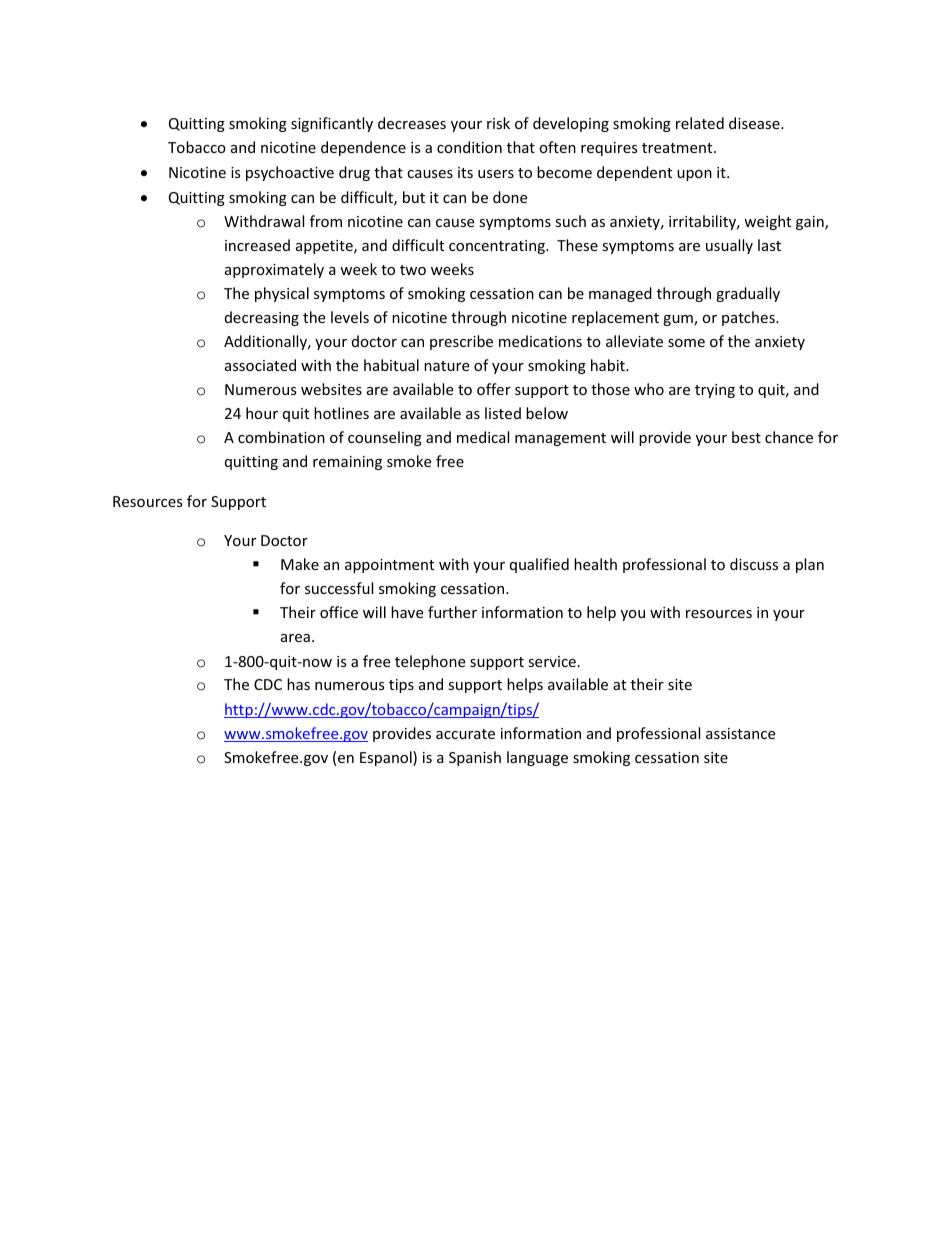  What do you see at coordinates (557, 147) in the page?
I see `often` at bounding box center [557, 147].
